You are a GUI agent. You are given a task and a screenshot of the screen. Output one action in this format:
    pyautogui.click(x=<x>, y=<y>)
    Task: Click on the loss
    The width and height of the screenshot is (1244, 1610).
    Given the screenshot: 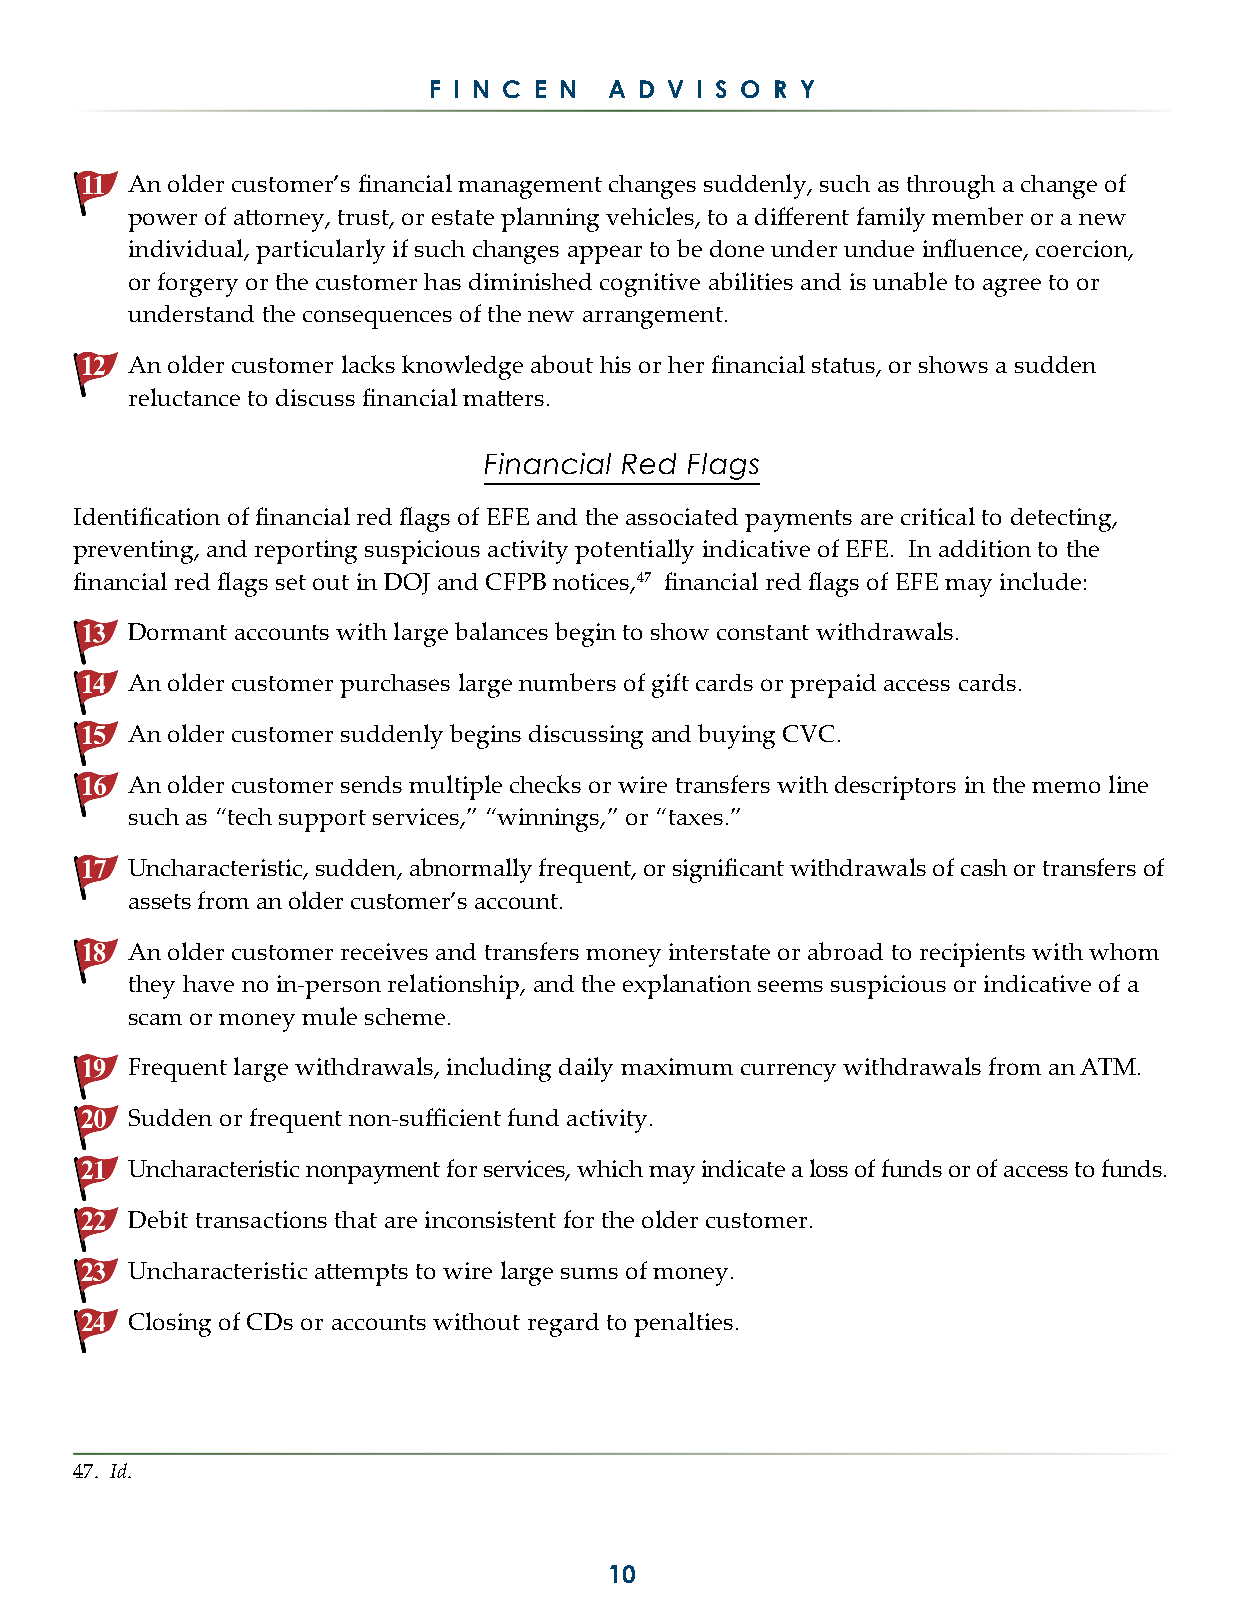 What is the action you would take?
    pyautogui.click(x=829, y=1168)
